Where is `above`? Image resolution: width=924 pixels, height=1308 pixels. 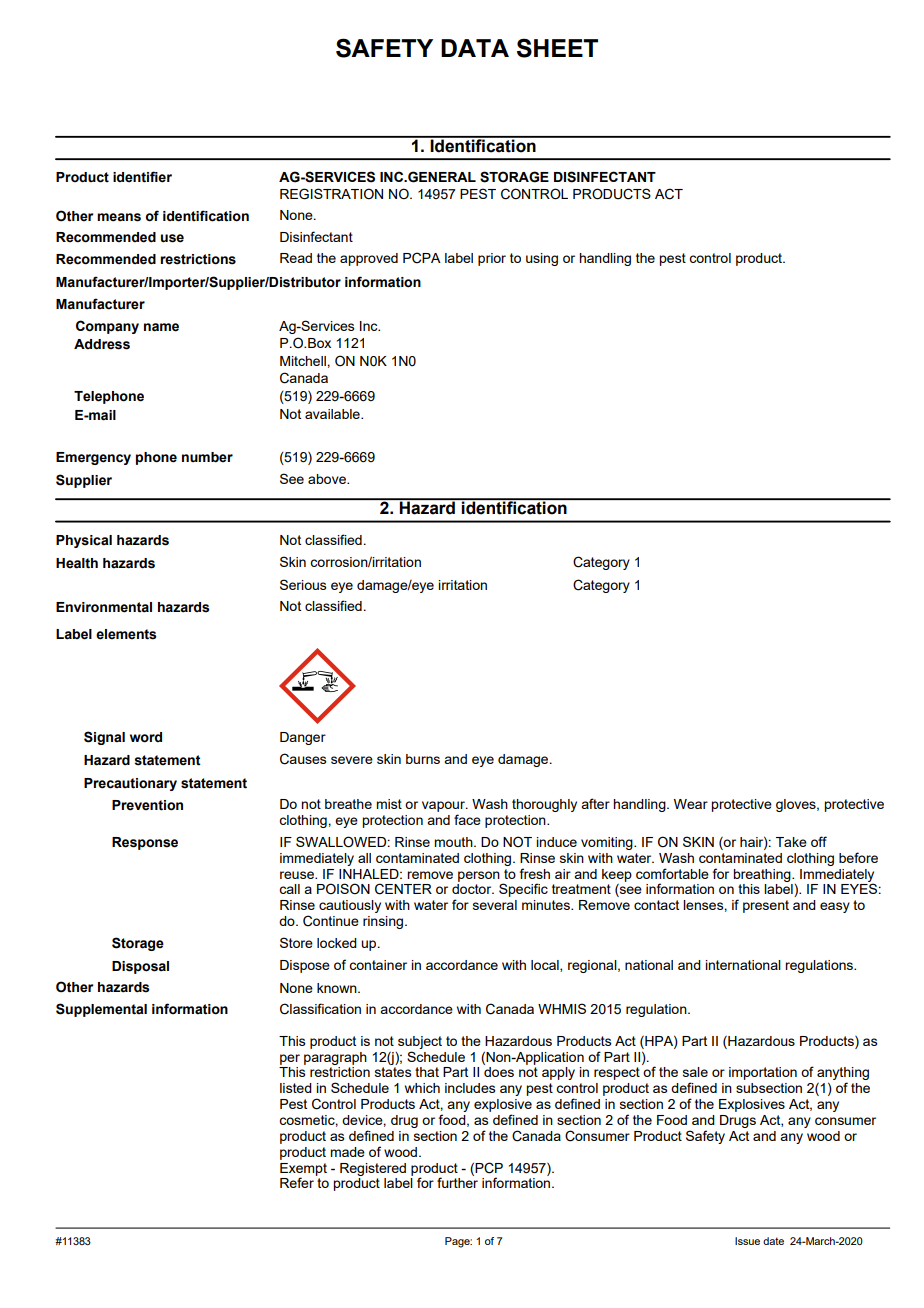
above is located at coordinates (328, 479).
